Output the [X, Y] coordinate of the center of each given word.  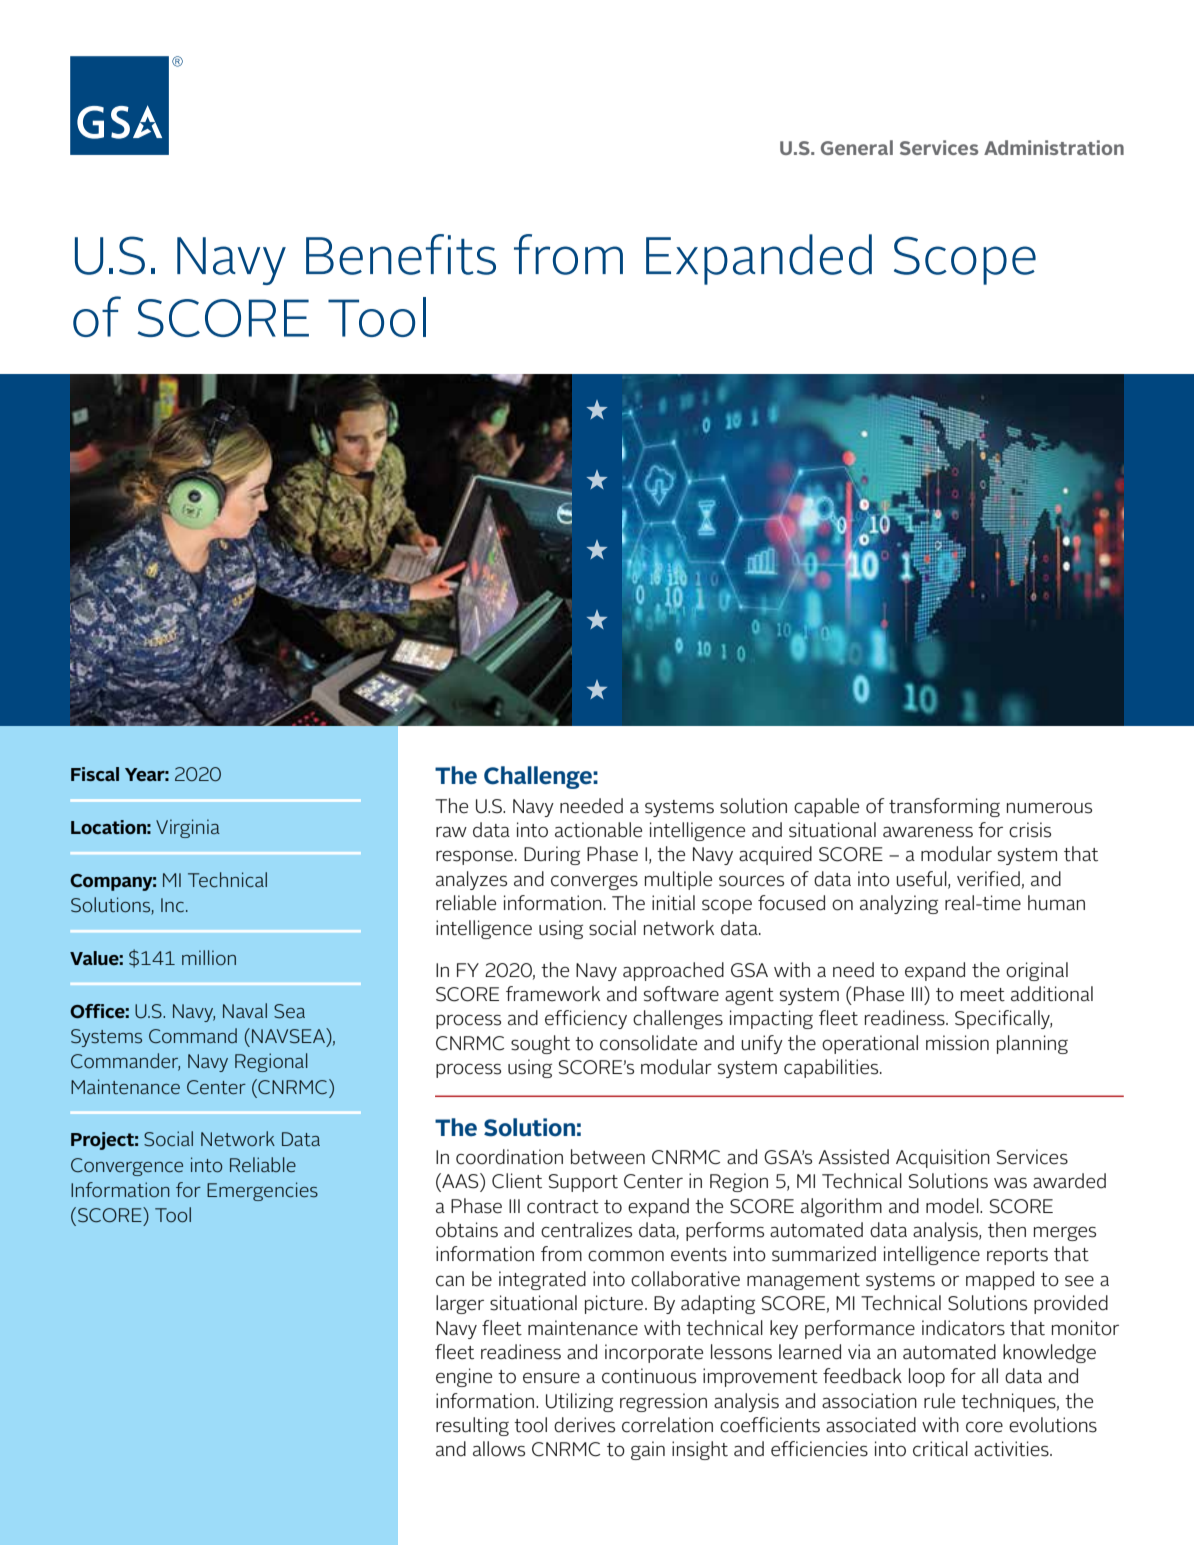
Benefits [401, 254]
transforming [944, 807]
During [552, 855]
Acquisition [943, 1158]
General [857, 147]
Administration [1054, 147]
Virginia [188, 828]
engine [464, 1377]
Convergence [127, 1167]
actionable [598, 830]
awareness [928, 832]
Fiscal [95, 774]
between [608, 1157]
